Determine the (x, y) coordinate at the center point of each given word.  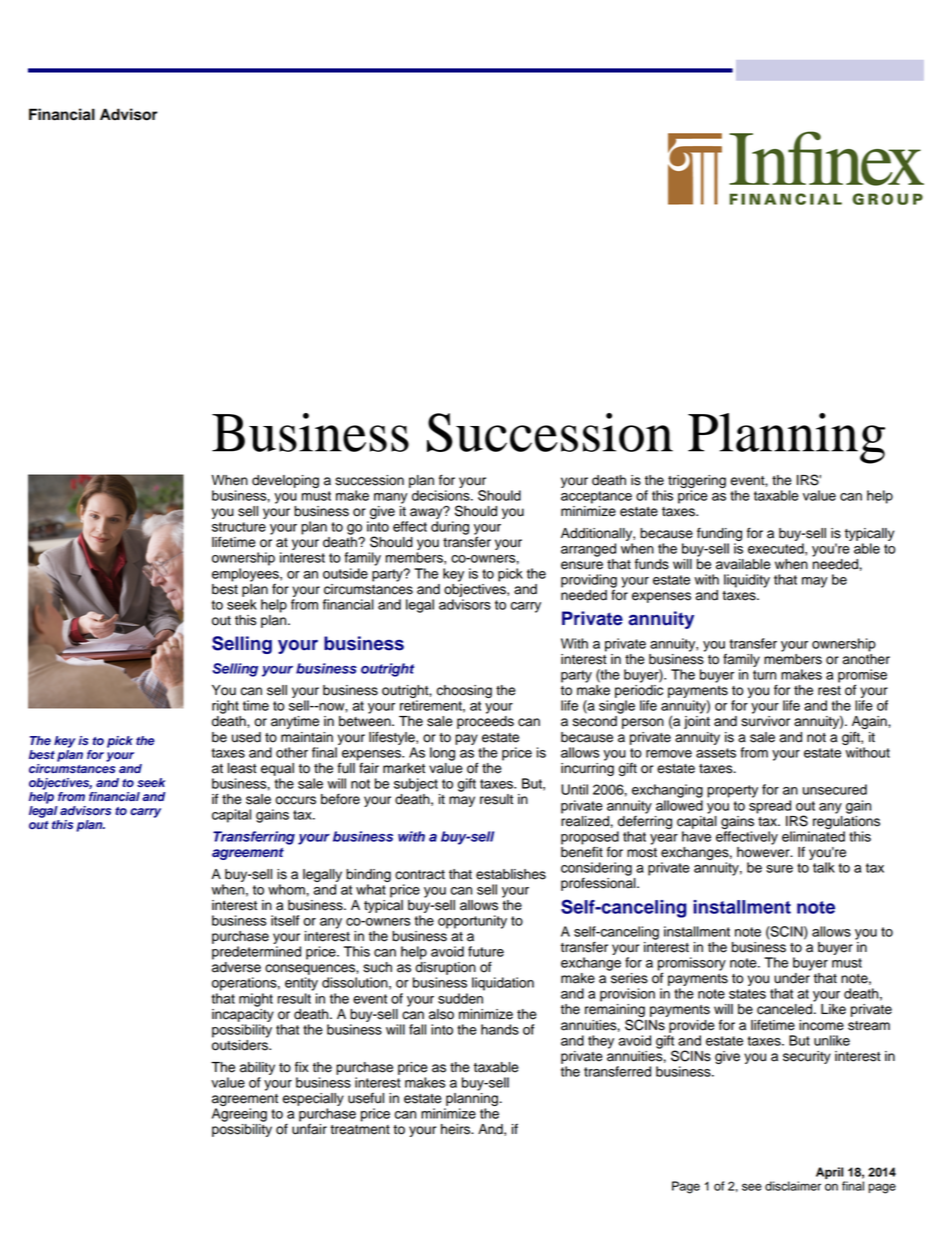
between (366, 721)
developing (285, 481)
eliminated (813, 836)
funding (719, 534)
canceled (786, 1009)
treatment (360, 1130)
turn (764, 675)
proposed (590, 839)
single (617, 707)
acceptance (596, 497)
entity (301, 984)
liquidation (503, 984)
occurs (295, 800)
